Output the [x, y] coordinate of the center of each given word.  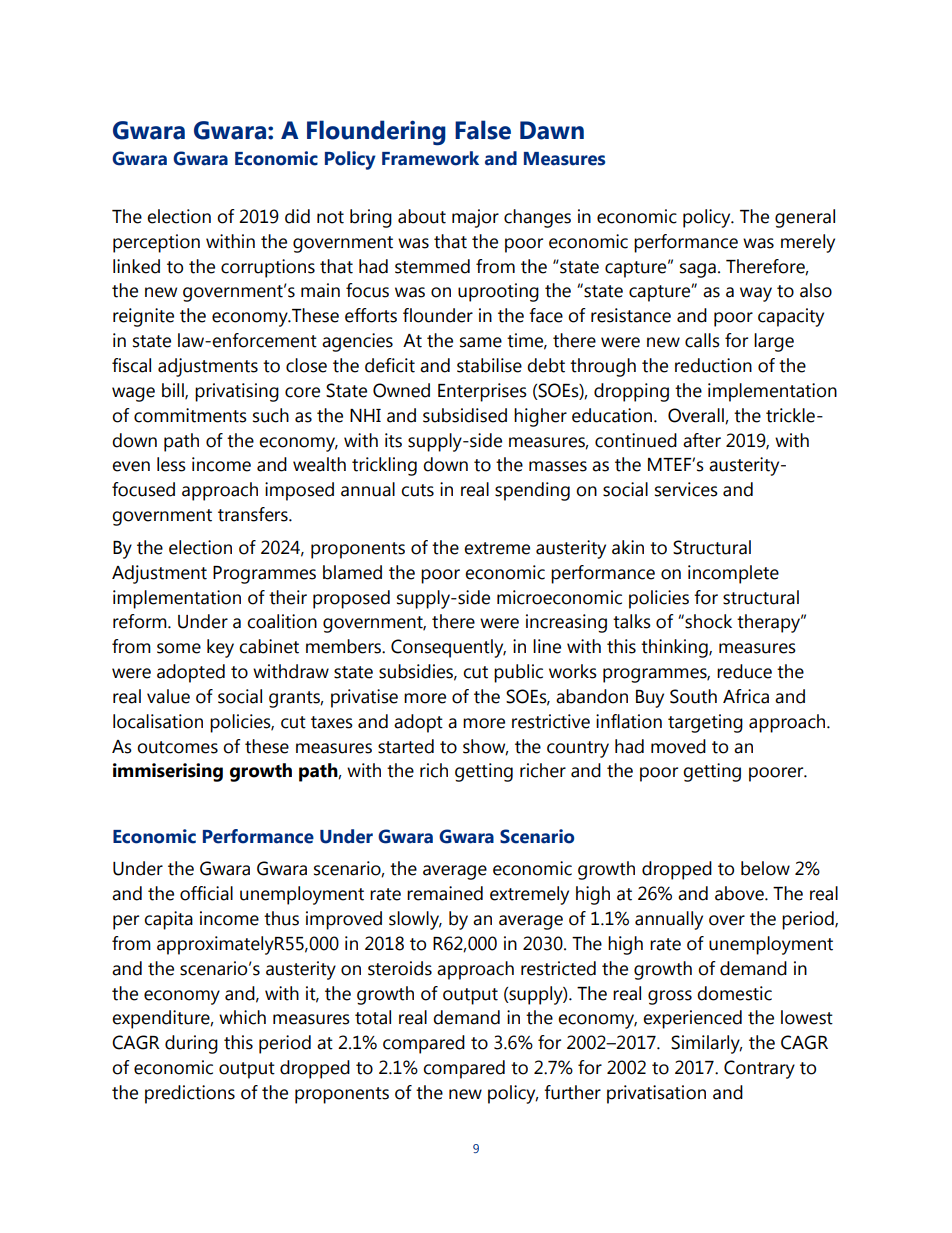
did [297, 216]
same [481, 342]
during [191, 1044]
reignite [143, 317]
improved [344, 920]
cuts [417, 490]
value [168, 696]
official [206, 893]
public [518, 673]
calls [702, 340]
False [483, 130]
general [805, 218]
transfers [254, 514]
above [740, 893]
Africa [746, 696]
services [686, 489]
